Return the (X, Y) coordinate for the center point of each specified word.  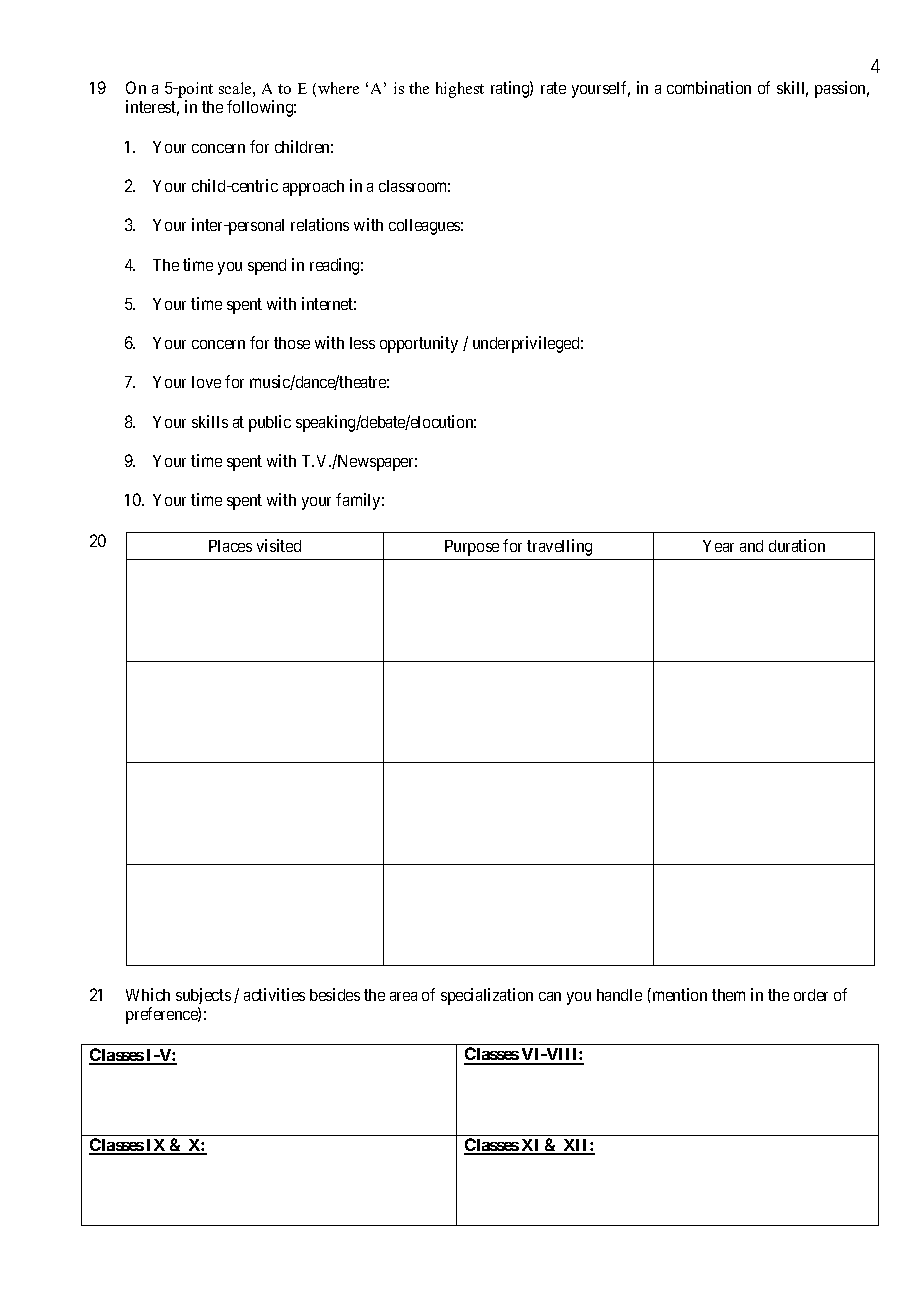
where (338, 88)
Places (230, 546)
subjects (203, 998)
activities (274, 994)
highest (460, 90)
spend (267, 267)
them (728, 995)
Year (718, 546)
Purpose (472, 548)
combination (709, 87)
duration (797, 545)
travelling (559, 547)
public (270, 423)
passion (842, 89)
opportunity (419, 344)
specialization (487, 996)
